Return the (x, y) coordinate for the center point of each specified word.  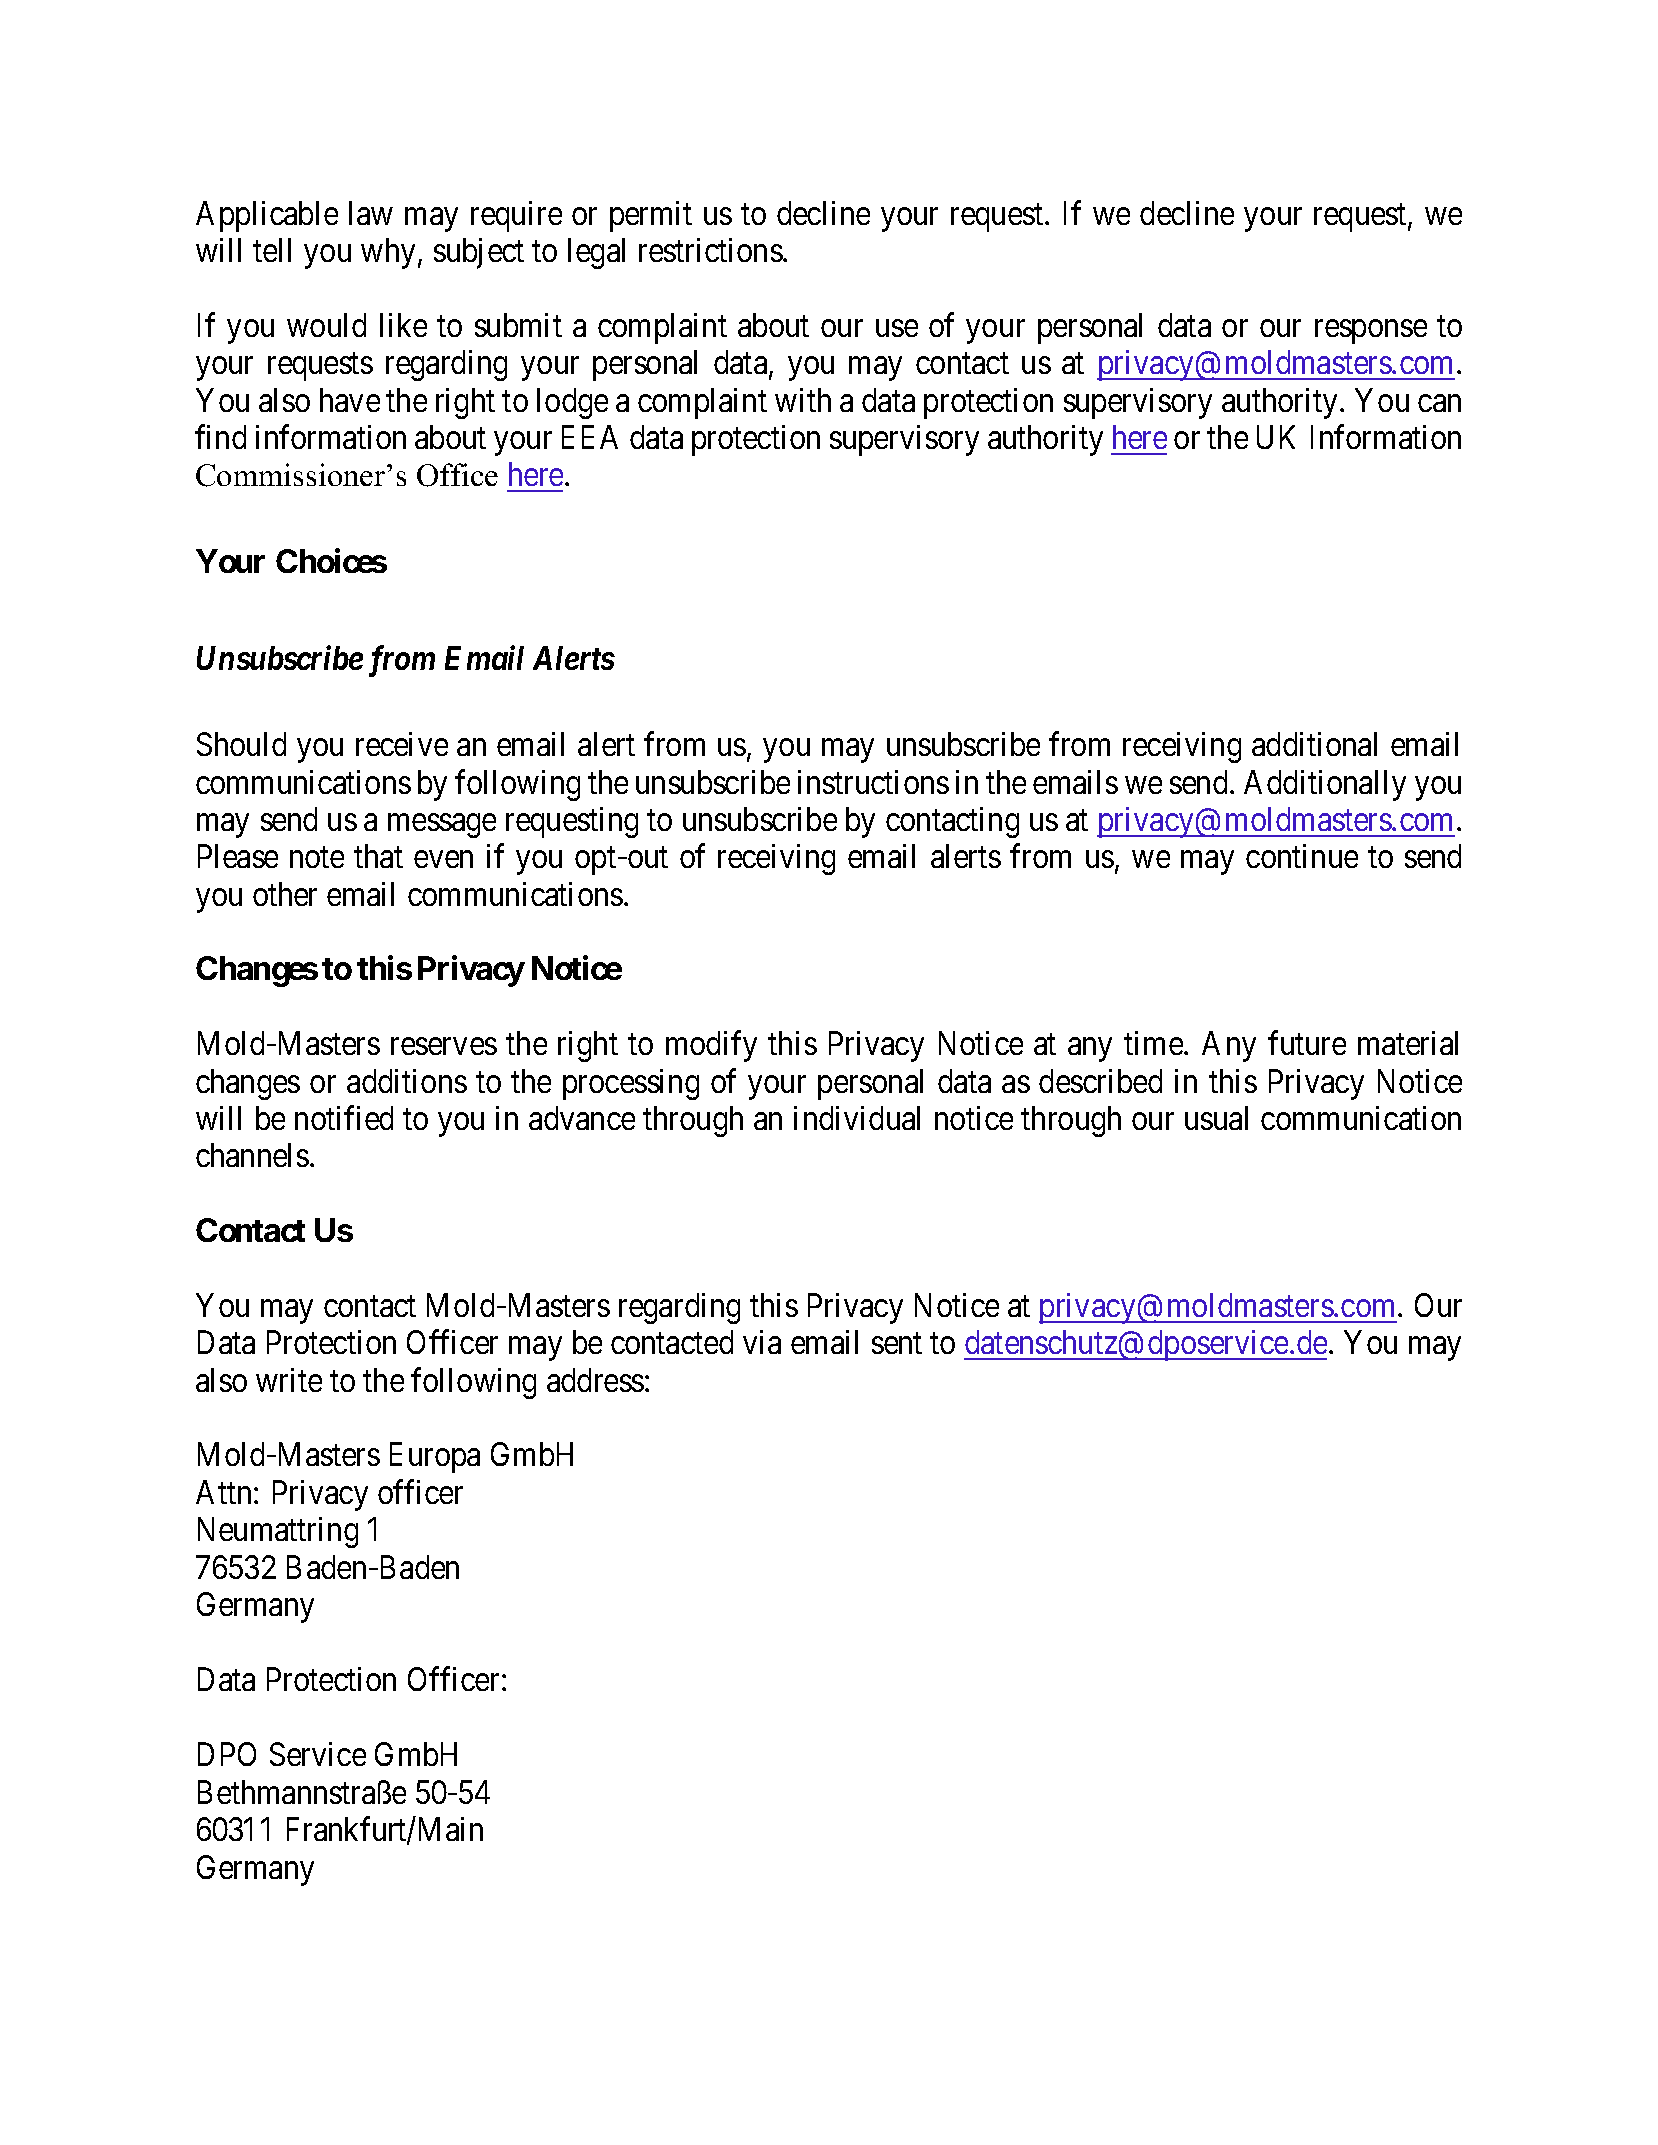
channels (252, 1155)
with (803, 400)
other (285, 894)
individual (857, 1118)
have (350, 400)
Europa (435, 1458)
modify (711, 1046)
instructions (873, 782)
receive (402, 744)
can (1439, 403)
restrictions (711, 250)
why (388, 253)
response (1371, 332)
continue (1302, 856)
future (1307, 1043)
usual (1216, 1118)
